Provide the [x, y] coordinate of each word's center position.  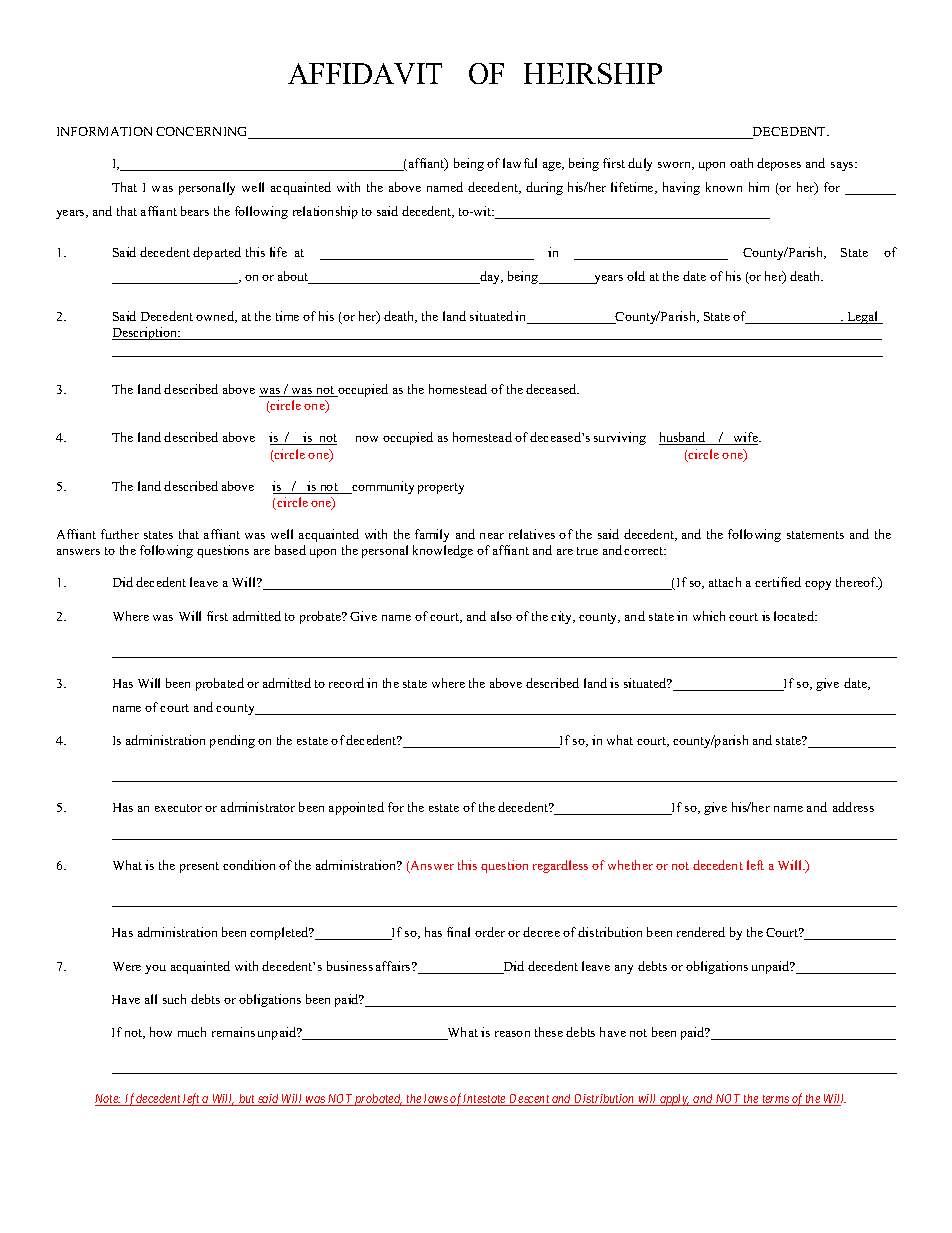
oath [741, 163]
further [120, 534]
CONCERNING [203, 133]
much [192, 1032]
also [501, 616]
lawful [520, 163]
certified [778, 582]
